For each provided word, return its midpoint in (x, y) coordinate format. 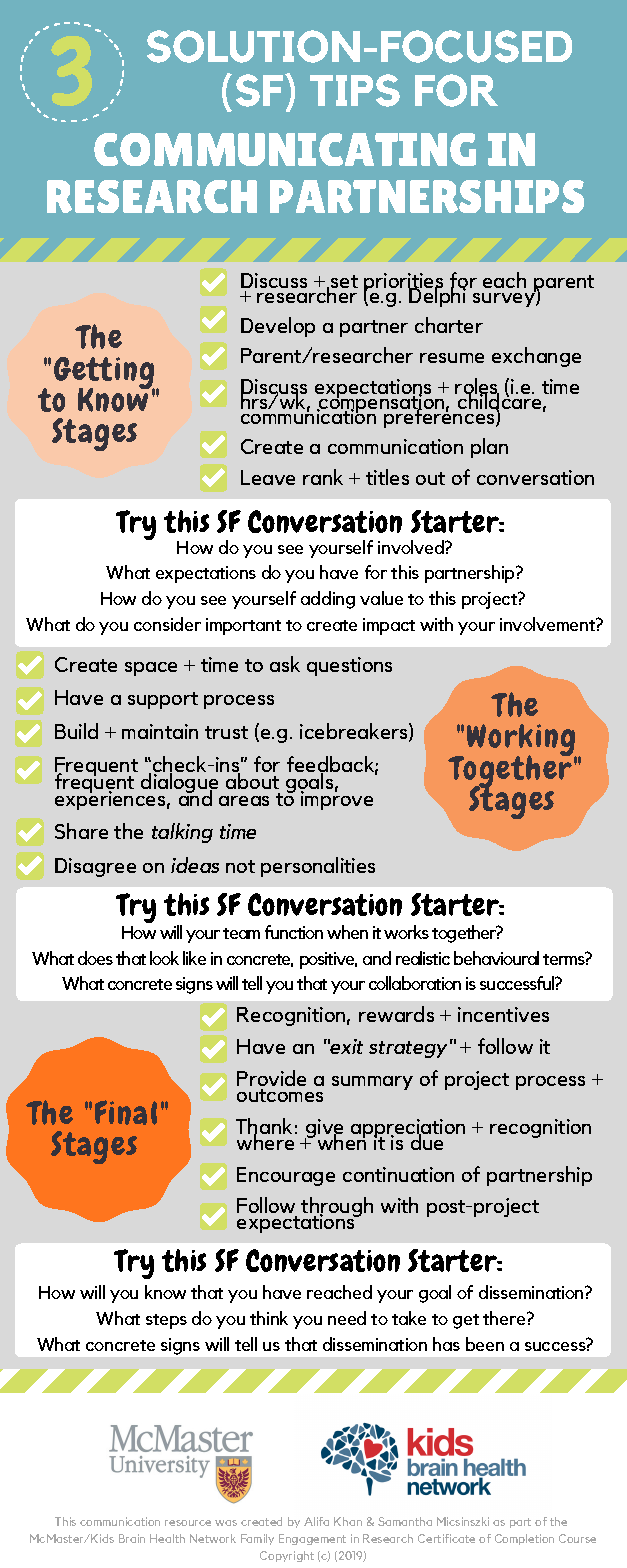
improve (337, 799)
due (427, 1141)
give (324, 1130)
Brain (132, 1538)
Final (126, 1112)
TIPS (355, 90)
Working (522, 742)
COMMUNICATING (285, 149)
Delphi (437, 296)
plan (489, 448)
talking (182, 833)
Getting (105, 374)
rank (323, 477)
